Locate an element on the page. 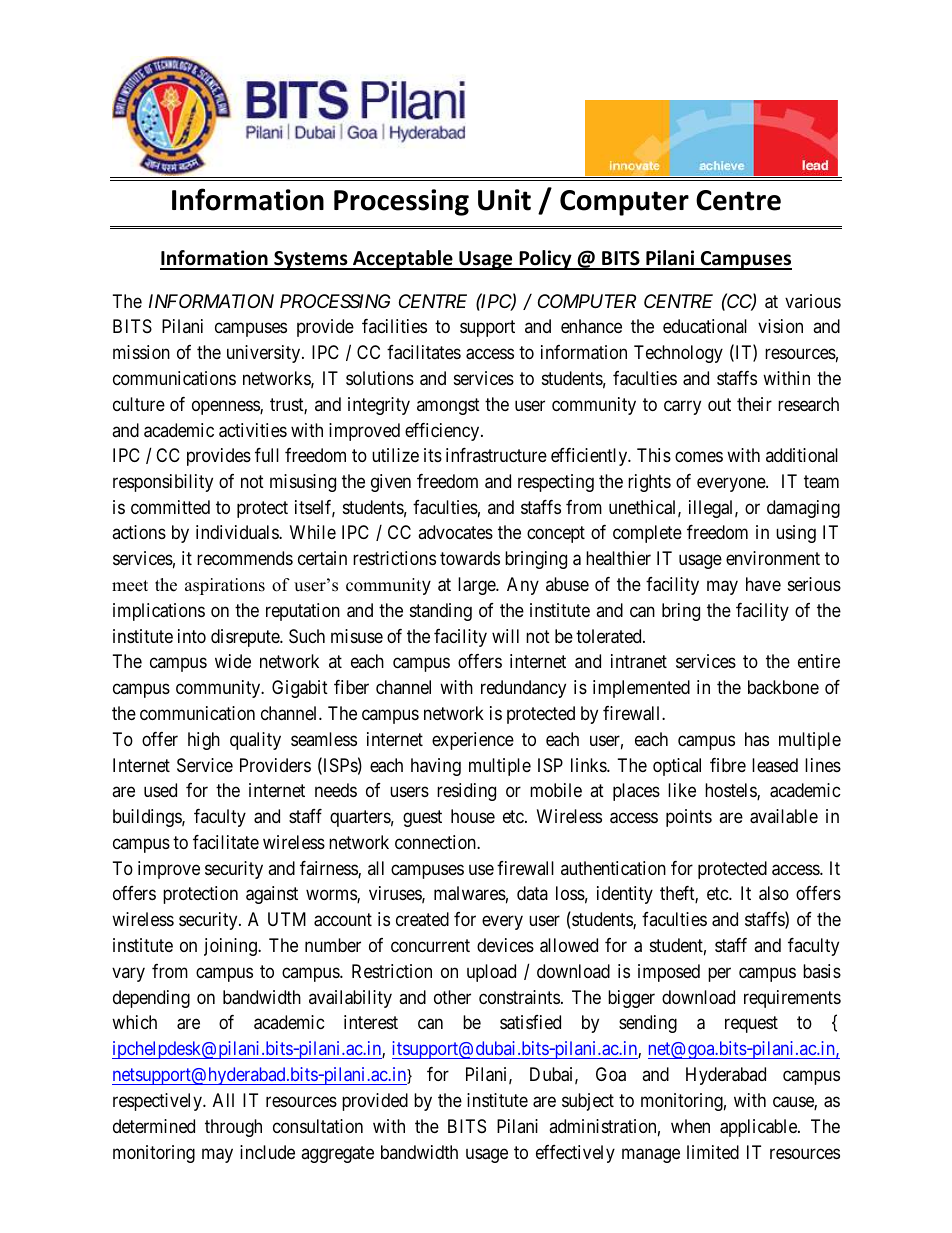 The width and height of the image is (952, 1233). educational is located at coordinates (705, 326).
